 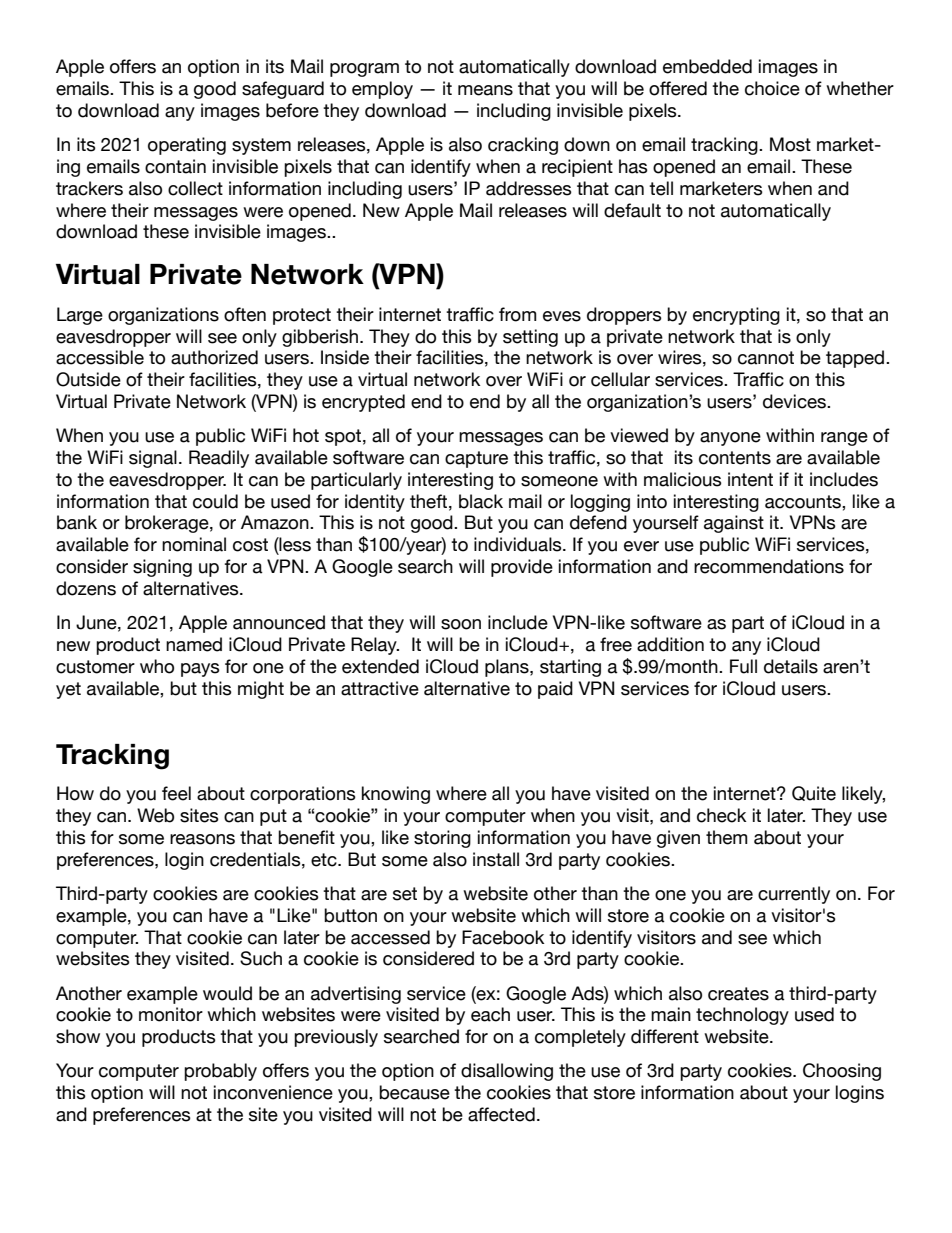 I want to click on signing, so click(x=162, y=568).
